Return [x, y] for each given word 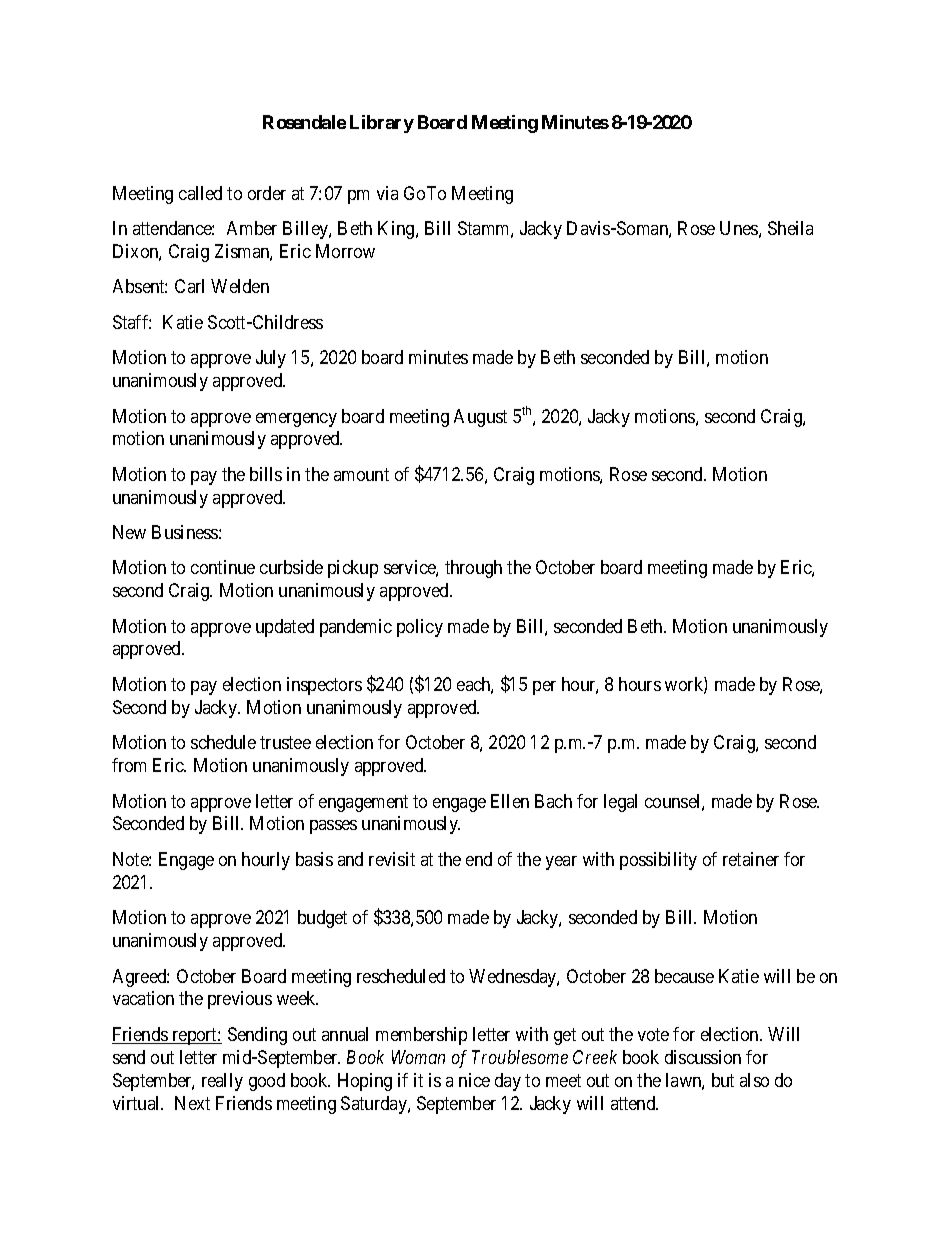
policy [420, 628]
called [200, 193]
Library [382, 124]
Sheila [790, 228]
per [544, 688]
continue [223, 567]
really [222, 1082]
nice [474, 1080]
